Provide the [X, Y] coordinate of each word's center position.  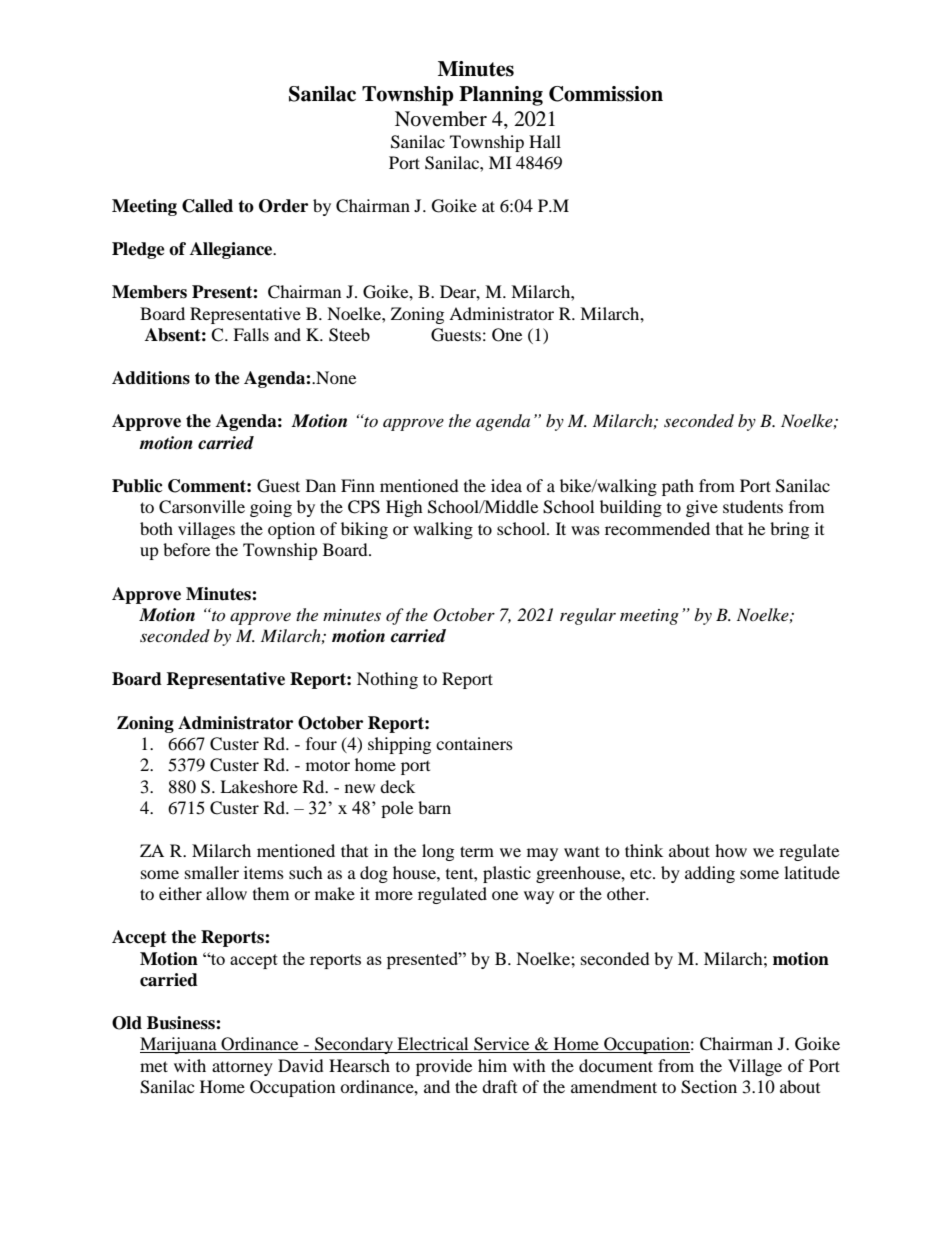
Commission [606, 94]
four [321, 743]
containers [474, 743]
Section [709, 1087]
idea [506, 485]
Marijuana [179, 1045]
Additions [151, 378]
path [678, 487]
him [492, 1065]
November [441, 119]
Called [207, 206]
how [731, 850]
